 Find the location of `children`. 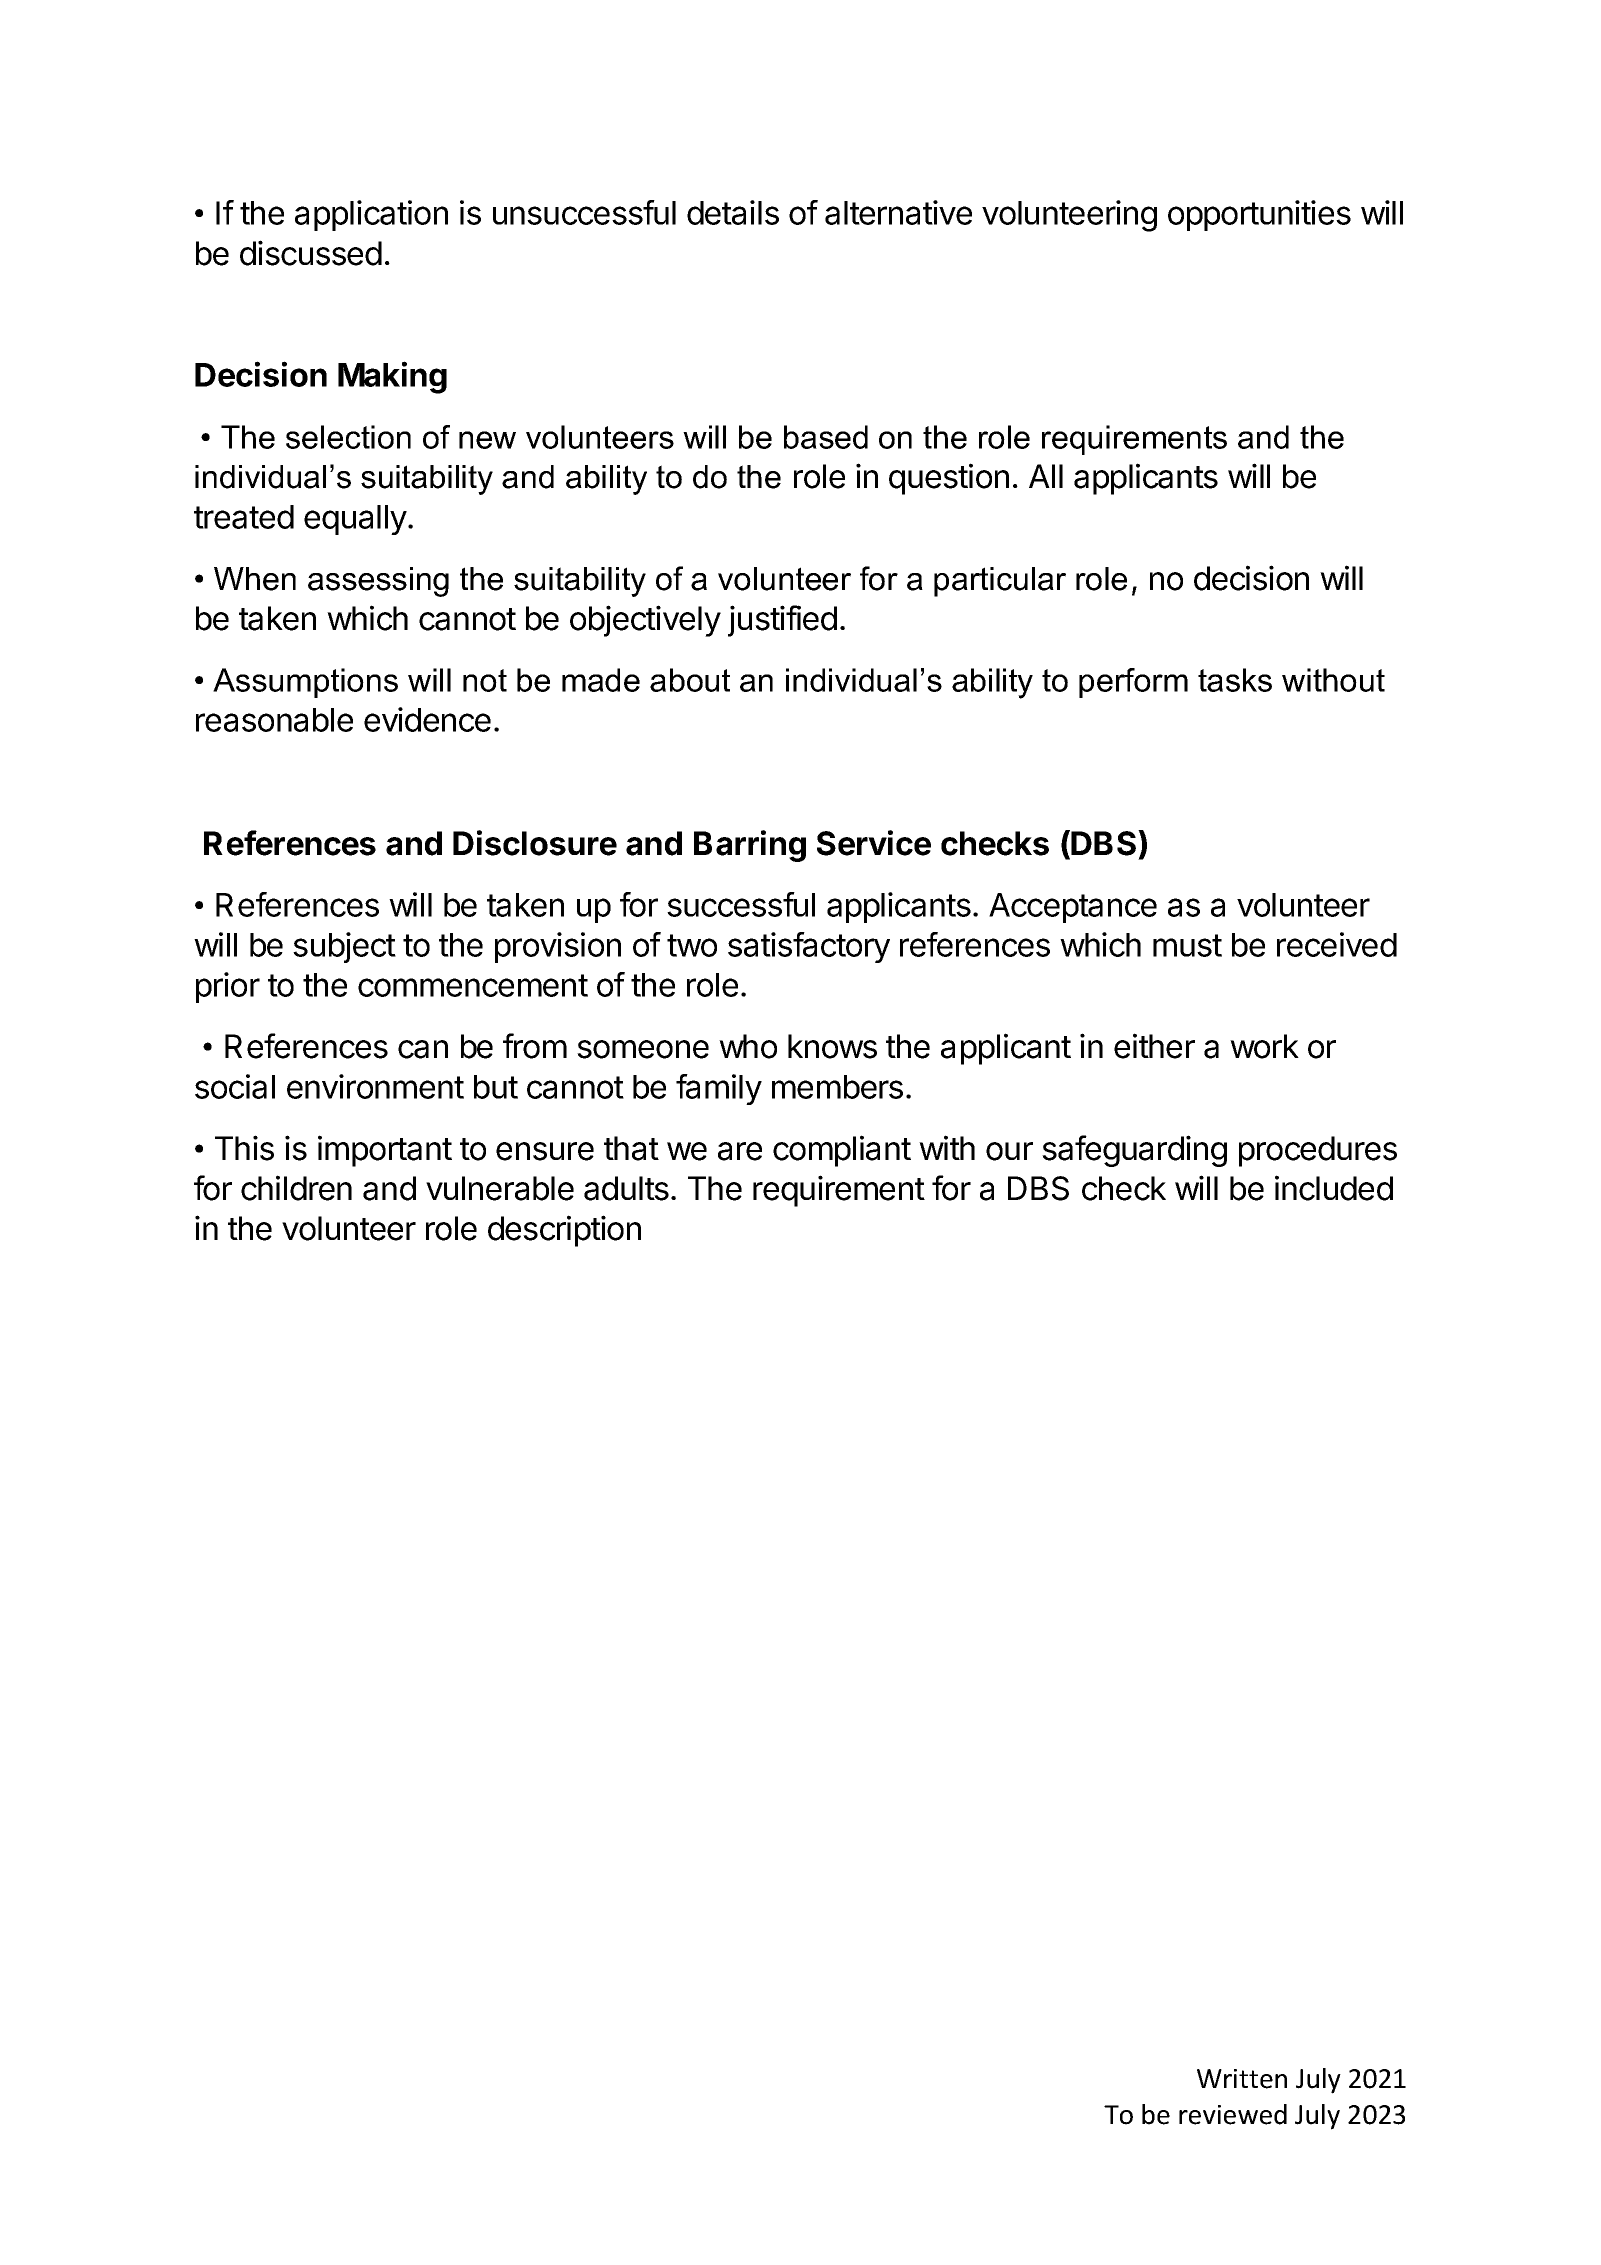

children is located at coordinates (296, 1188).
